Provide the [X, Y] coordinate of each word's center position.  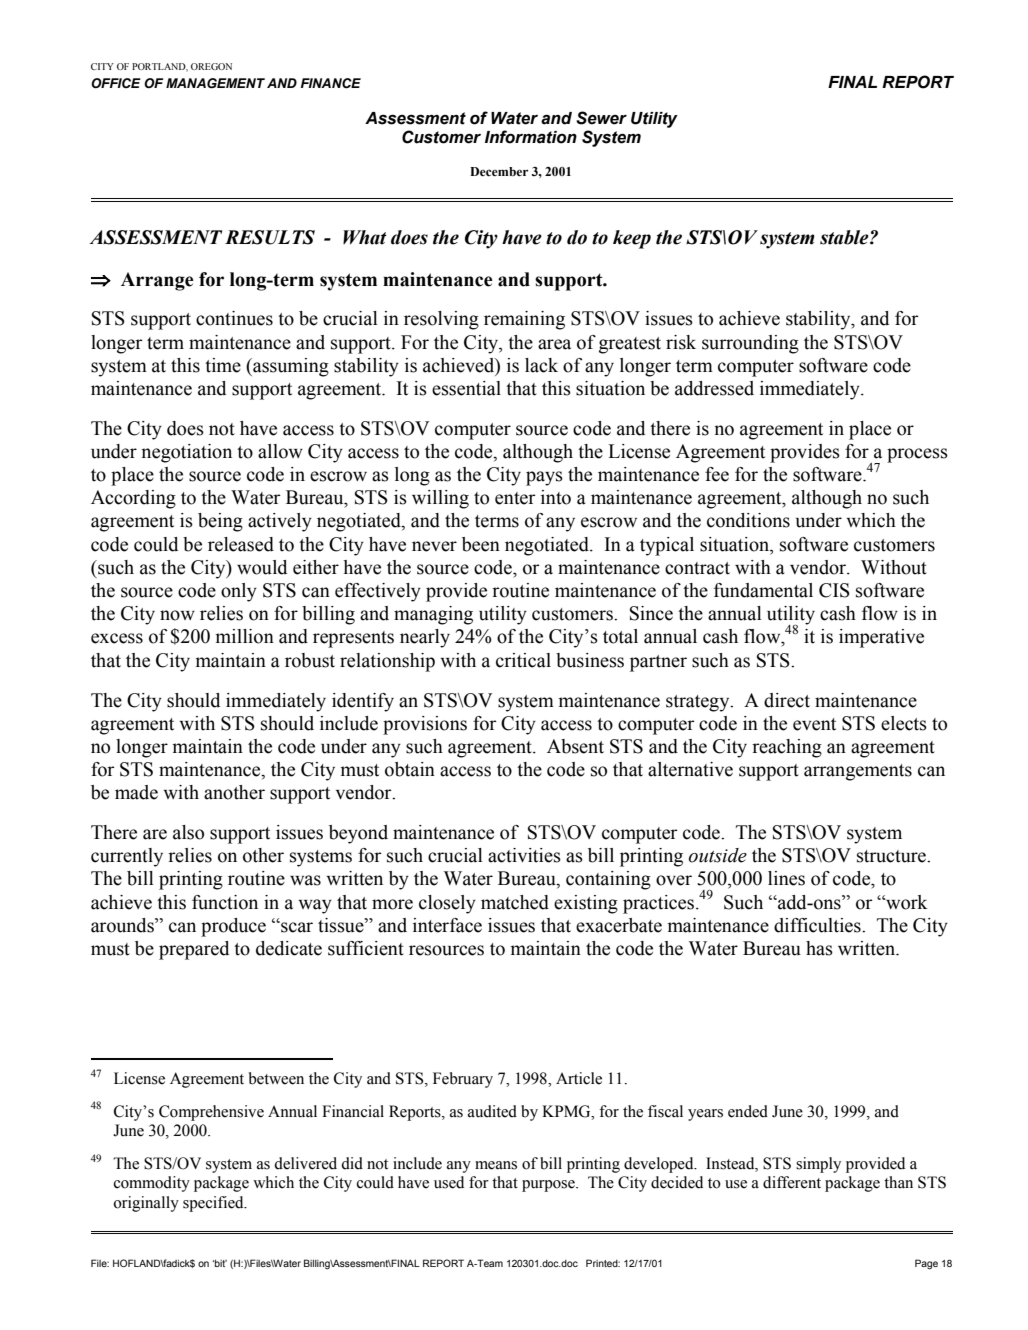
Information [531, 137]
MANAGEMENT [215, 83]
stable [845, 237]
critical [523, 660]
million [244, 636]
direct [787, 700]
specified [214, 1204]
